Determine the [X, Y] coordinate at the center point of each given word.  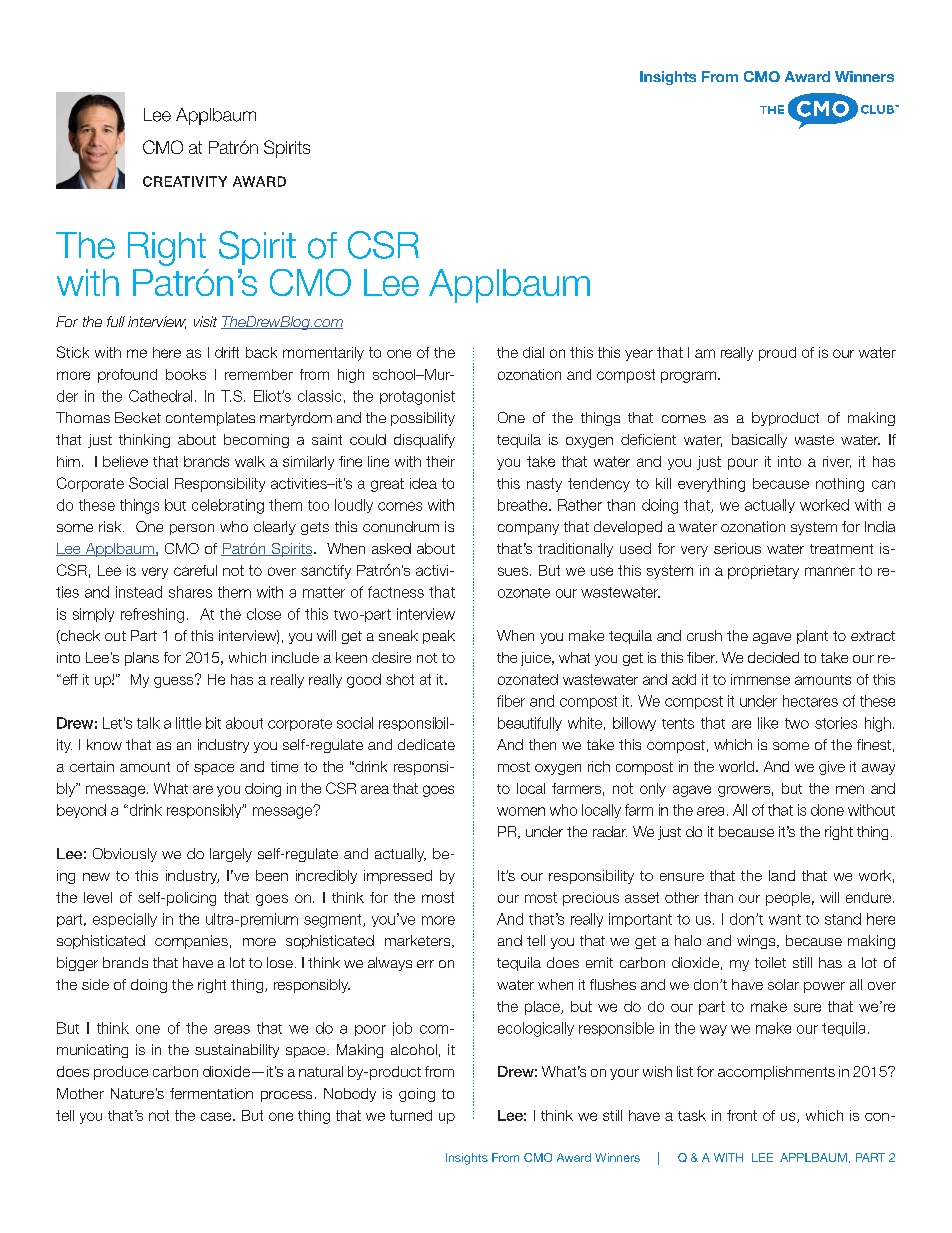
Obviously [125, 855]
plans [142, 659]
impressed [398, 877]
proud [777, 354]
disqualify [424, 441]
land [782, 875]
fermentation [211, 1093]
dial [533, 352]
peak [439, 637]
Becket [138, 417]
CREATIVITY [185, 181]
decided [773, 657]
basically [759, 441]
